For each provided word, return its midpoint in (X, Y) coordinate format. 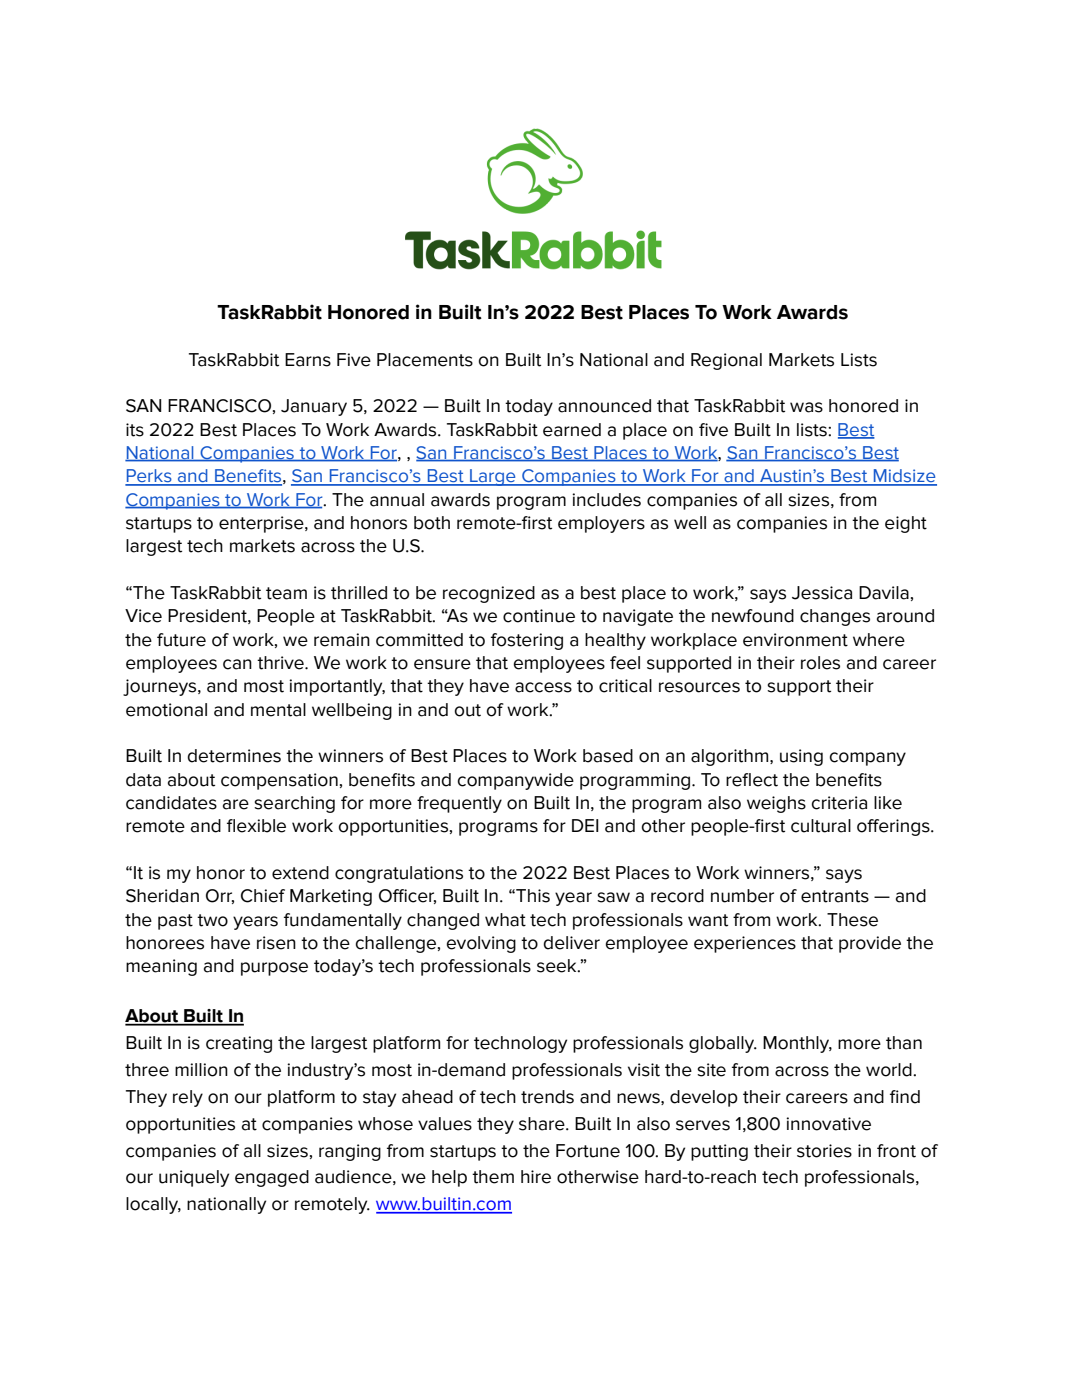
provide (870, 944)
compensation (279, 781)
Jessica (822, 593)
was (806, 407)
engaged (272, 1178)
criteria (839, 803)
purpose (274, 969)
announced (604, 406)
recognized (489, 594)
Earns (308, 360)
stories (824, 1151)
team (286, 593)
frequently (459, 804)
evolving (481, 944)
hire (536, 1177)
